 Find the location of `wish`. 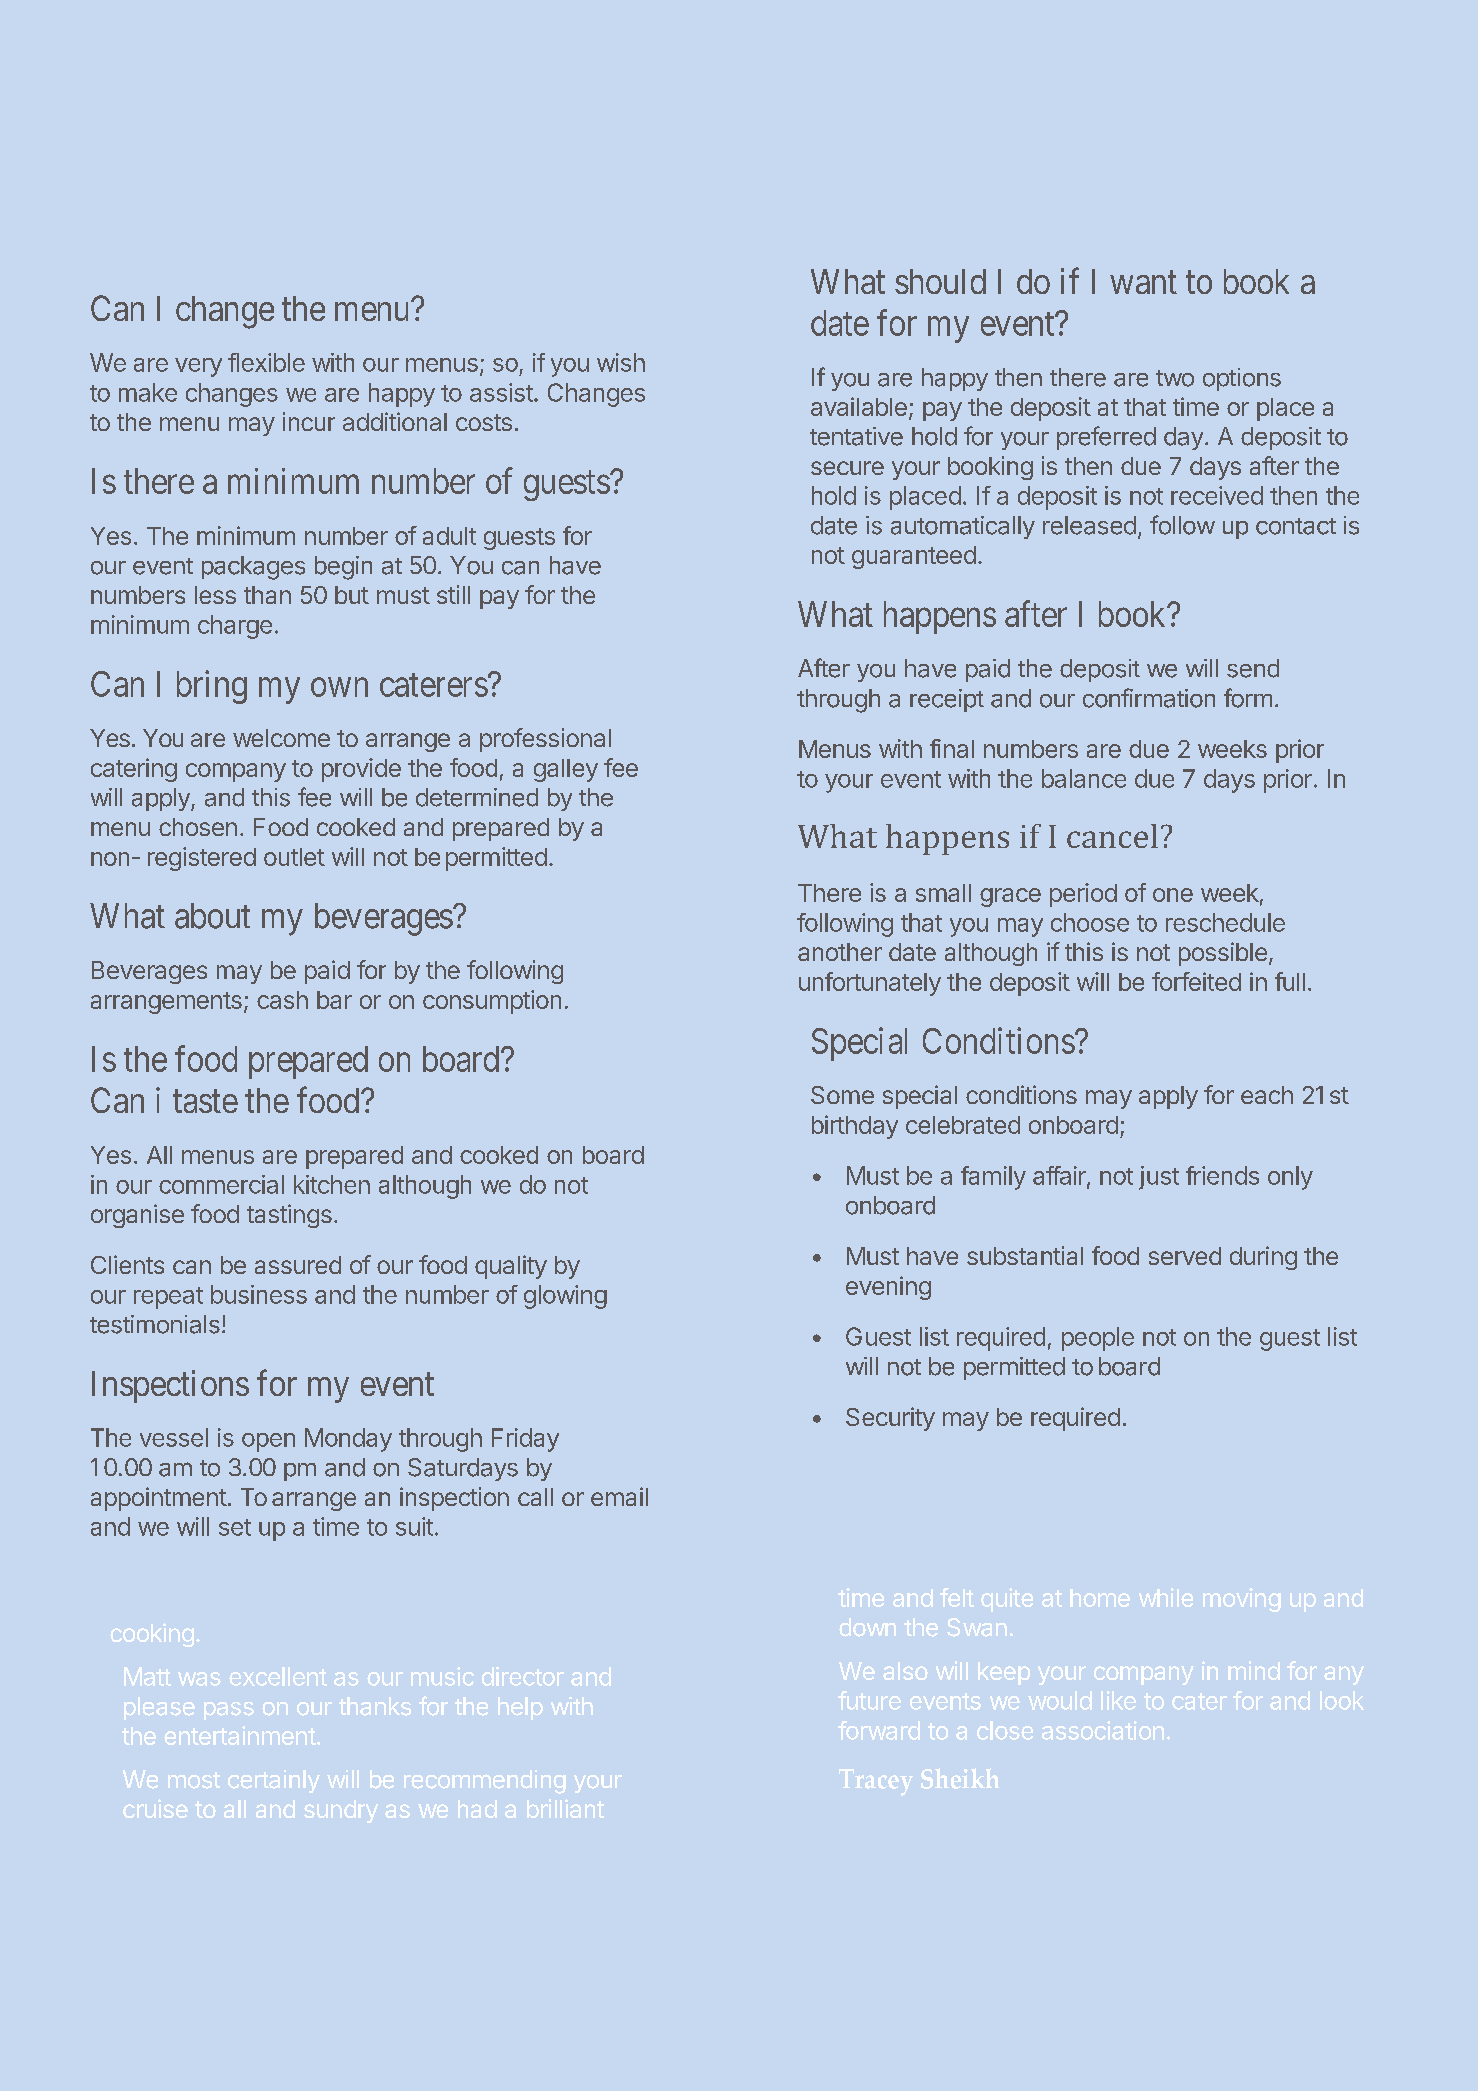

wish is located at coordinates (621, 362).
